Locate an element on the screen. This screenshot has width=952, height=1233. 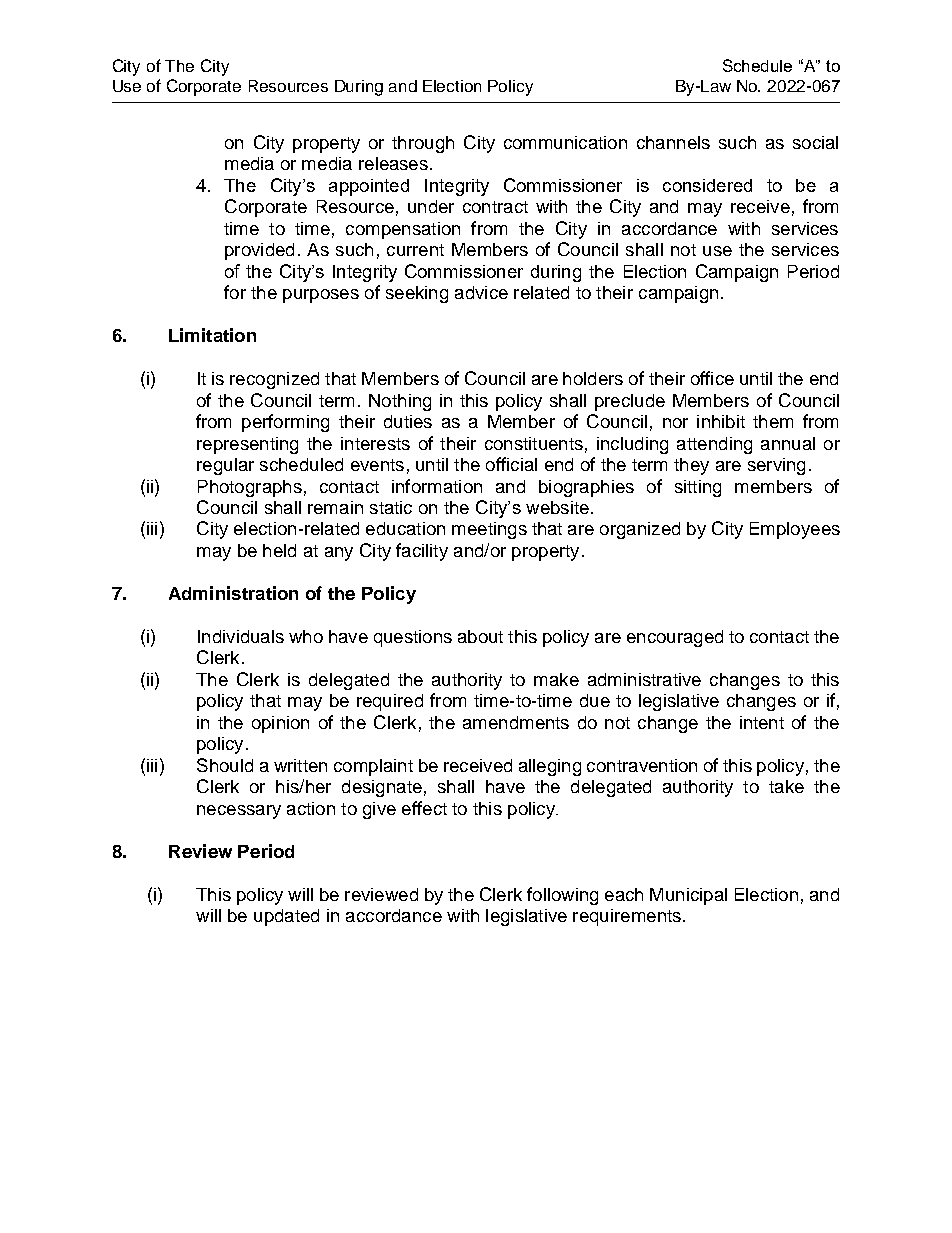
updated is located at coordinates (286, 917).
